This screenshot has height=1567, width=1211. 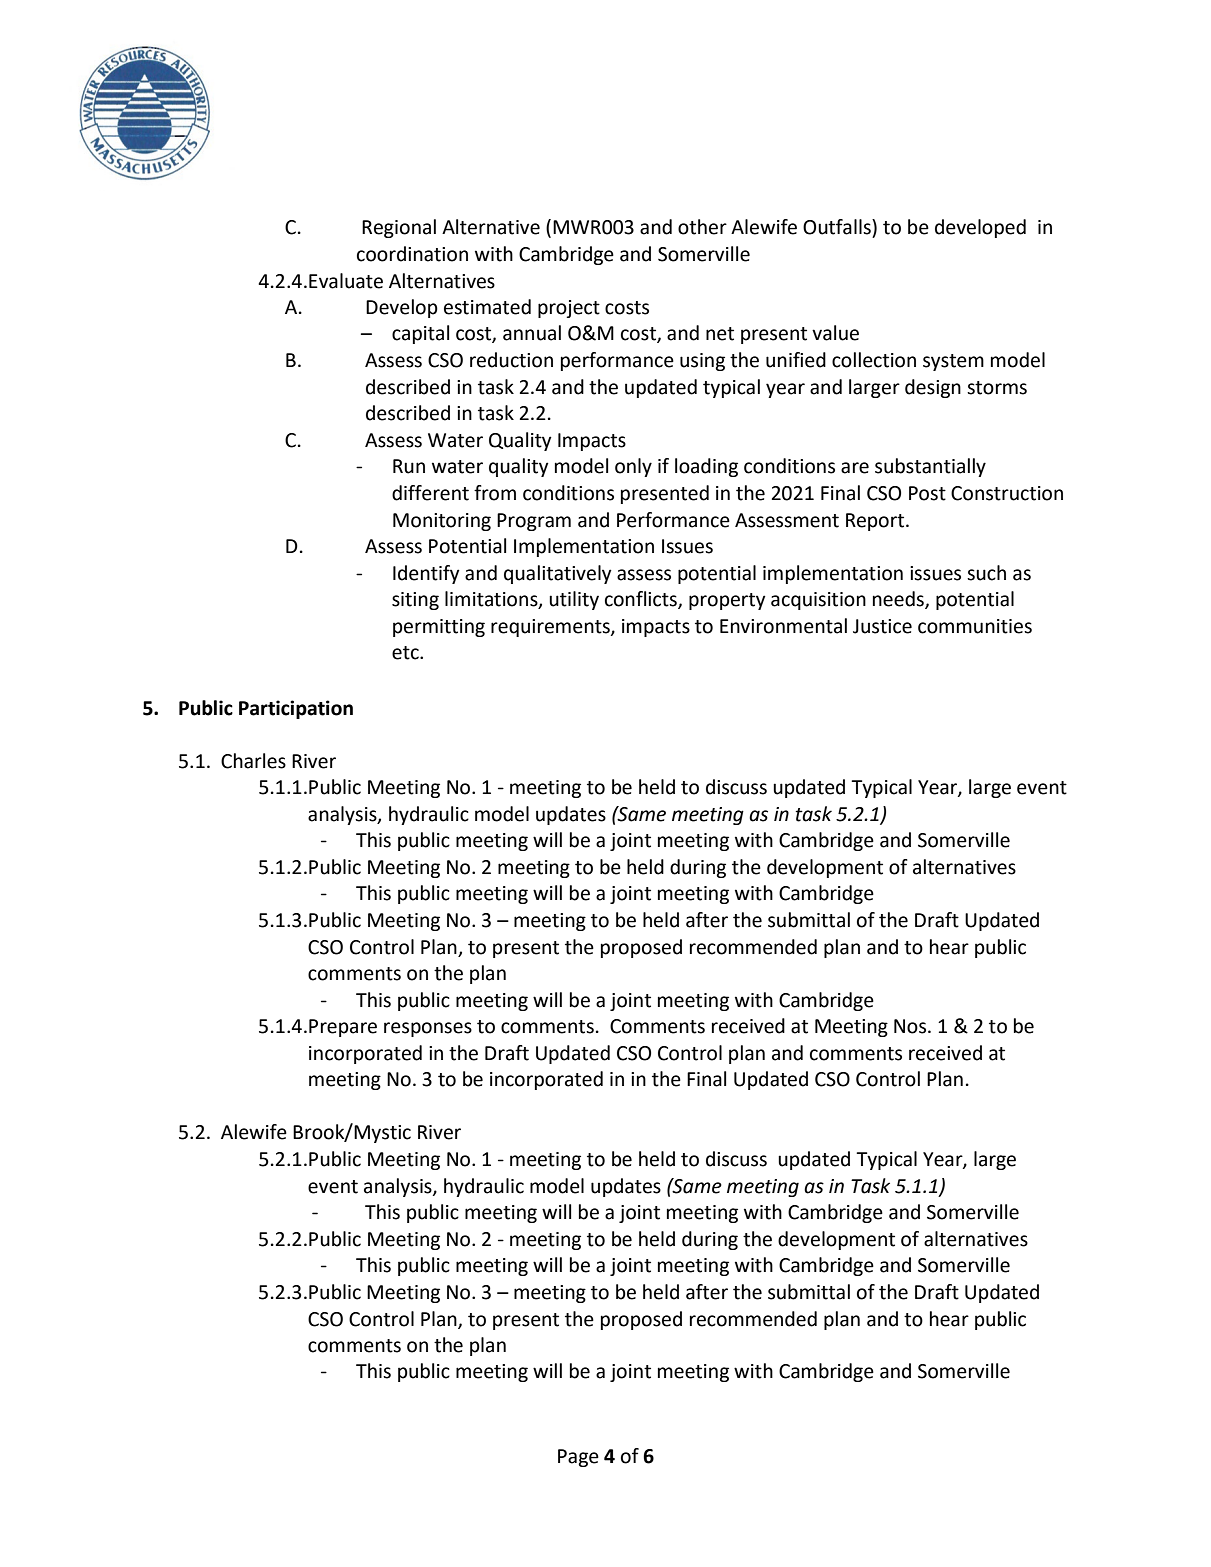 I want to click on Identify, so click(x=426, y=574).
